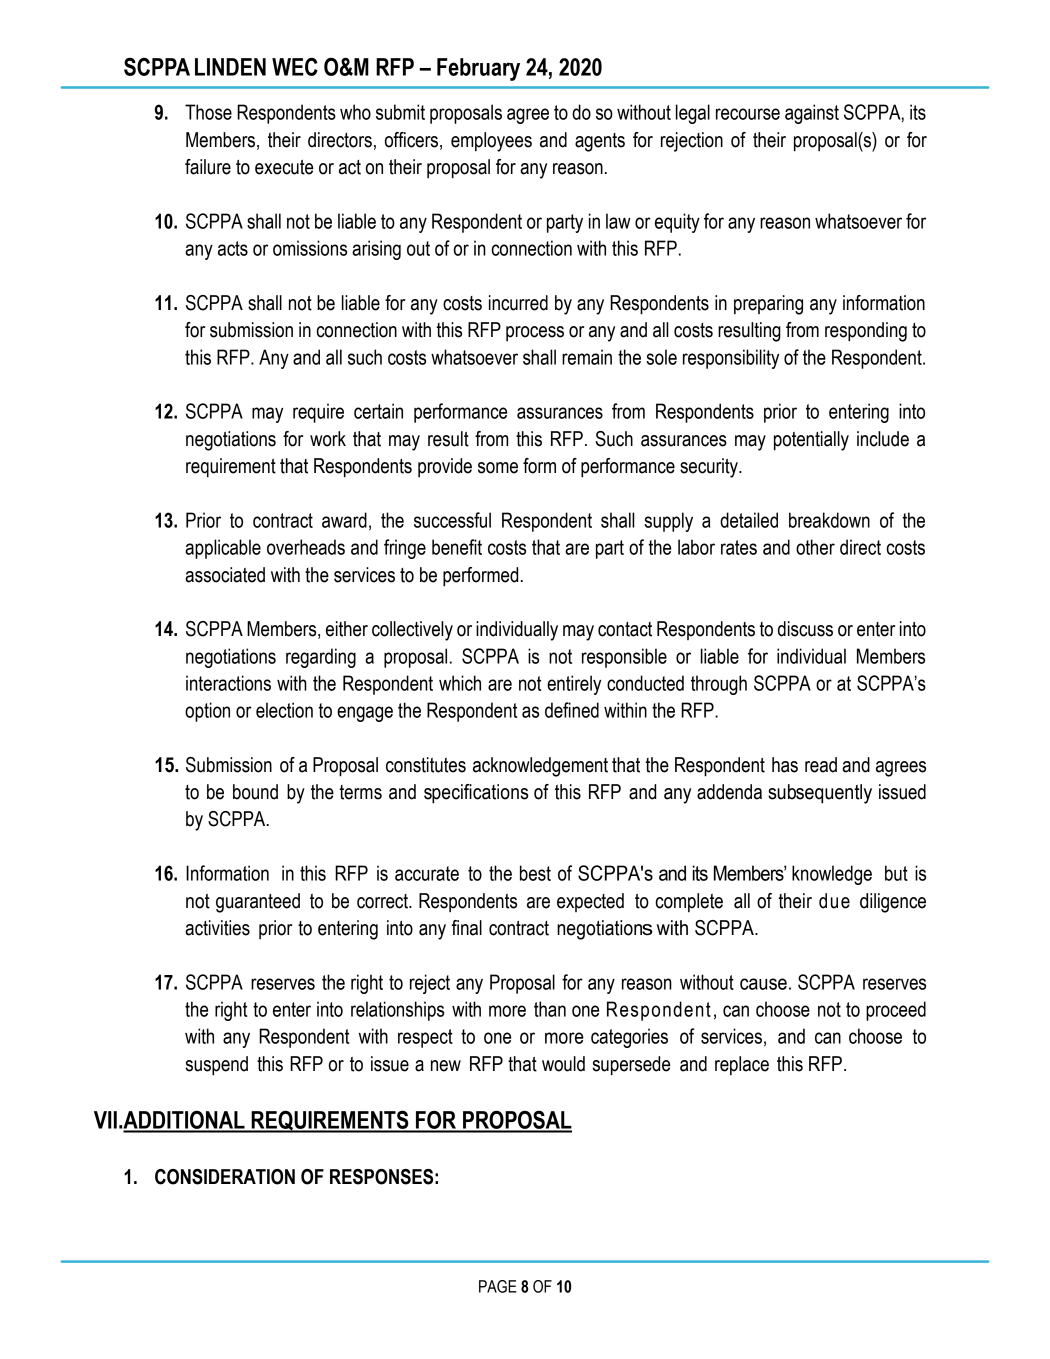 Image resolution: width=1050 pixels, height=1359 pixels. I want to click on entirely, so click(574, 685).
